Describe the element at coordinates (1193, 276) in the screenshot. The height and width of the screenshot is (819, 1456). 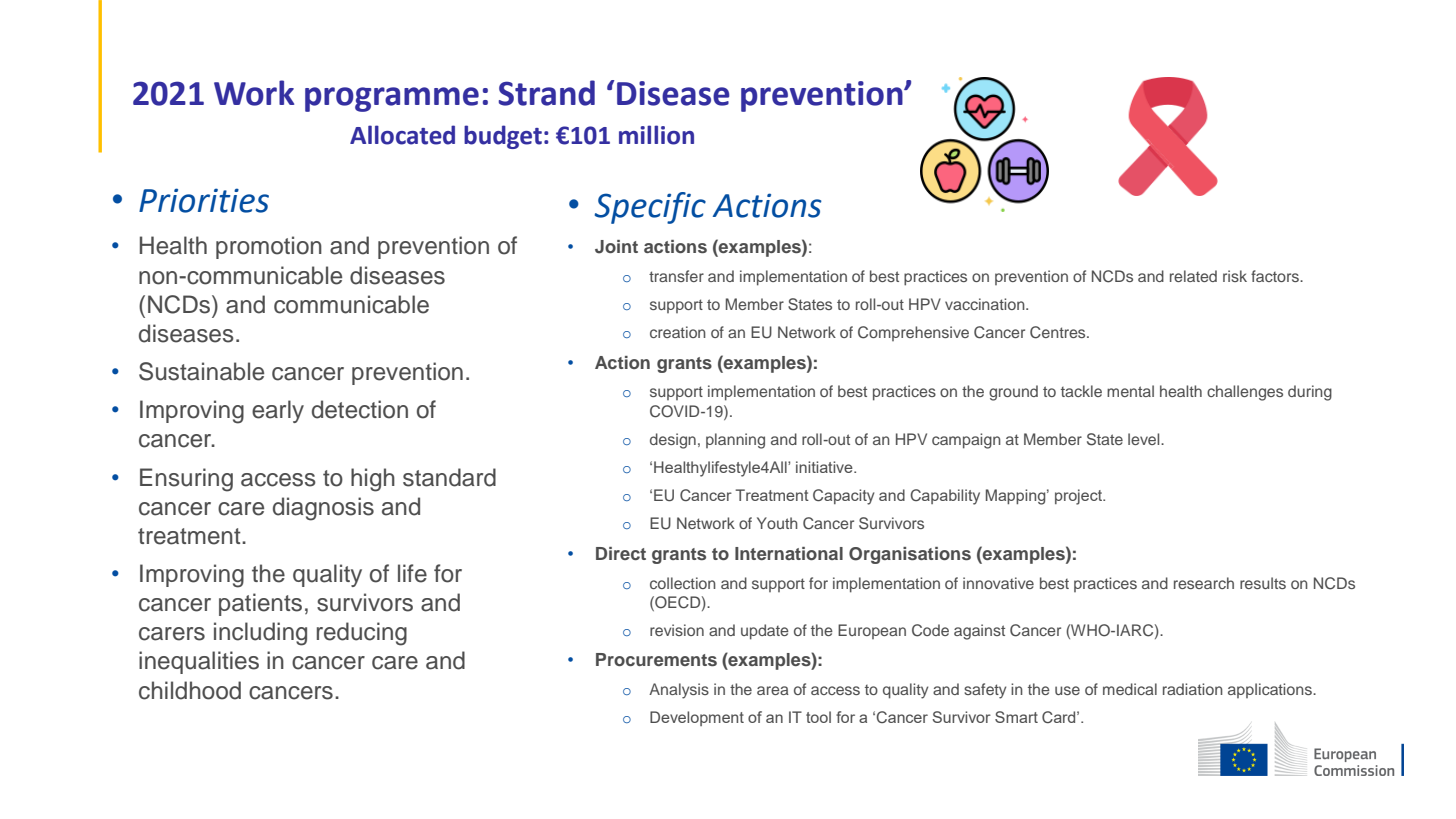
I see `related` at that location.
